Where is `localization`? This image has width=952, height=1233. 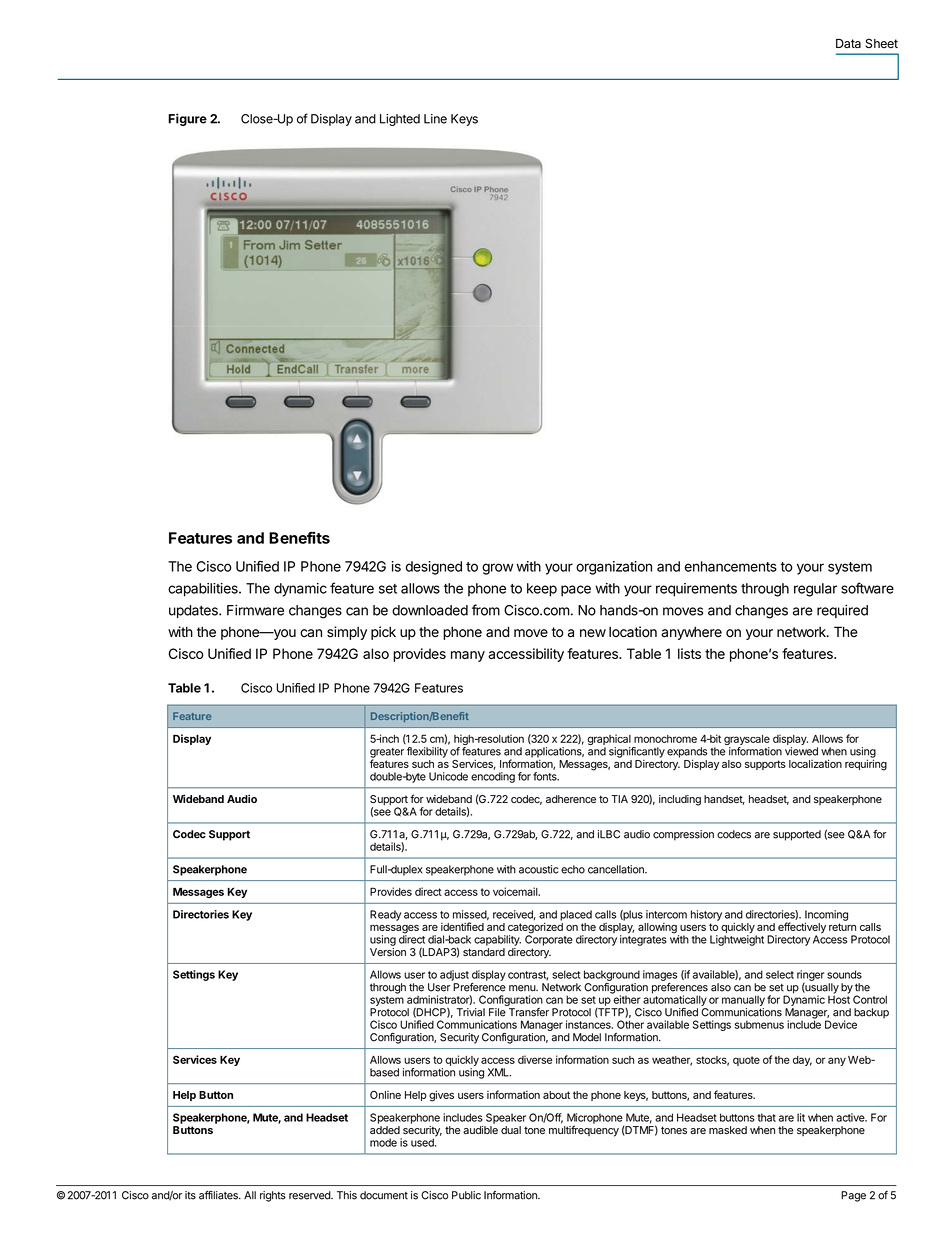 localization is located at coordinates (815, 763).
